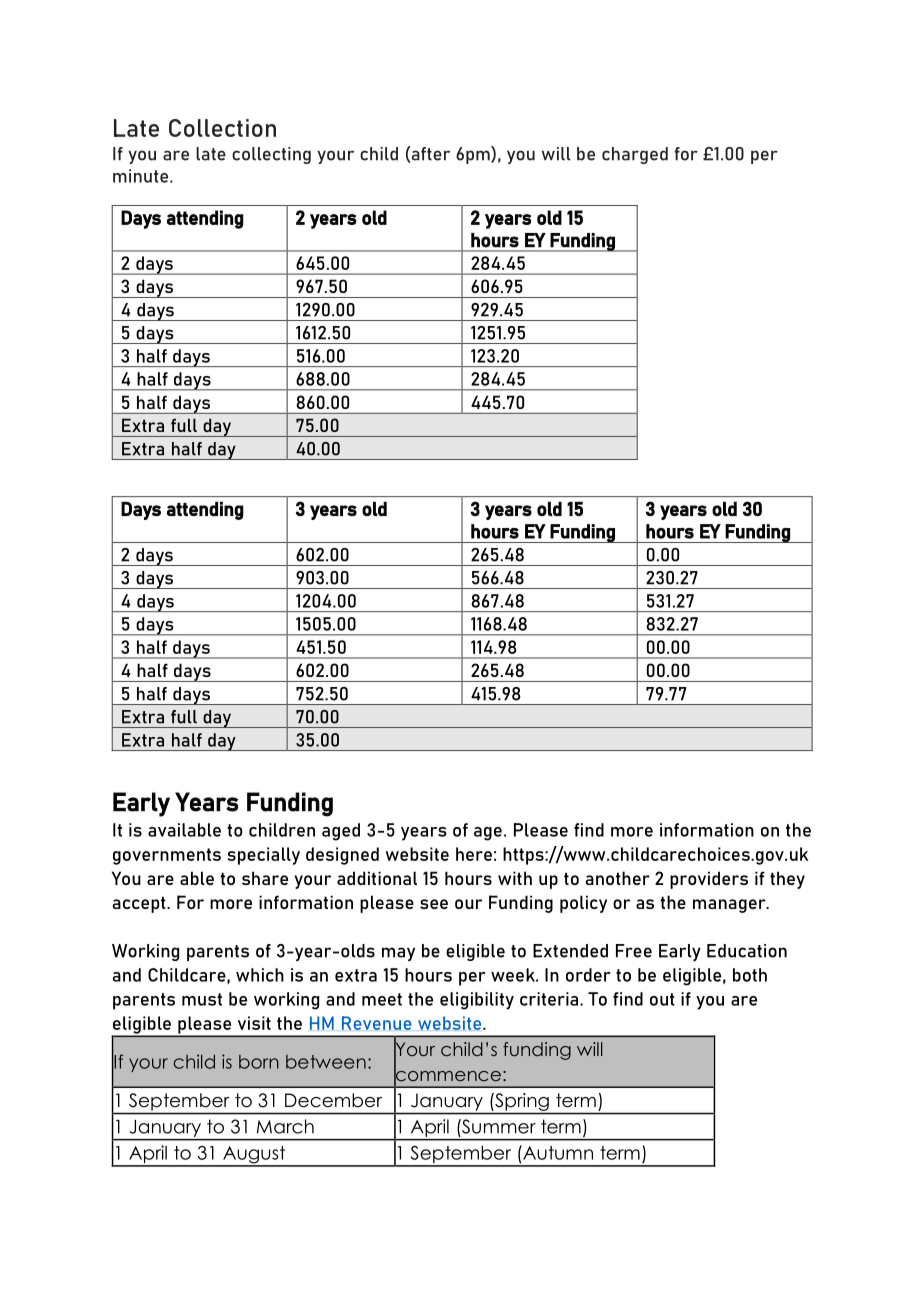 Image resolution: width=924 pixels, height=1308 pixels. What do you see at coordinates (709, 880) in the screenshot?
I see `providers` at bounding box center [709, 880].
